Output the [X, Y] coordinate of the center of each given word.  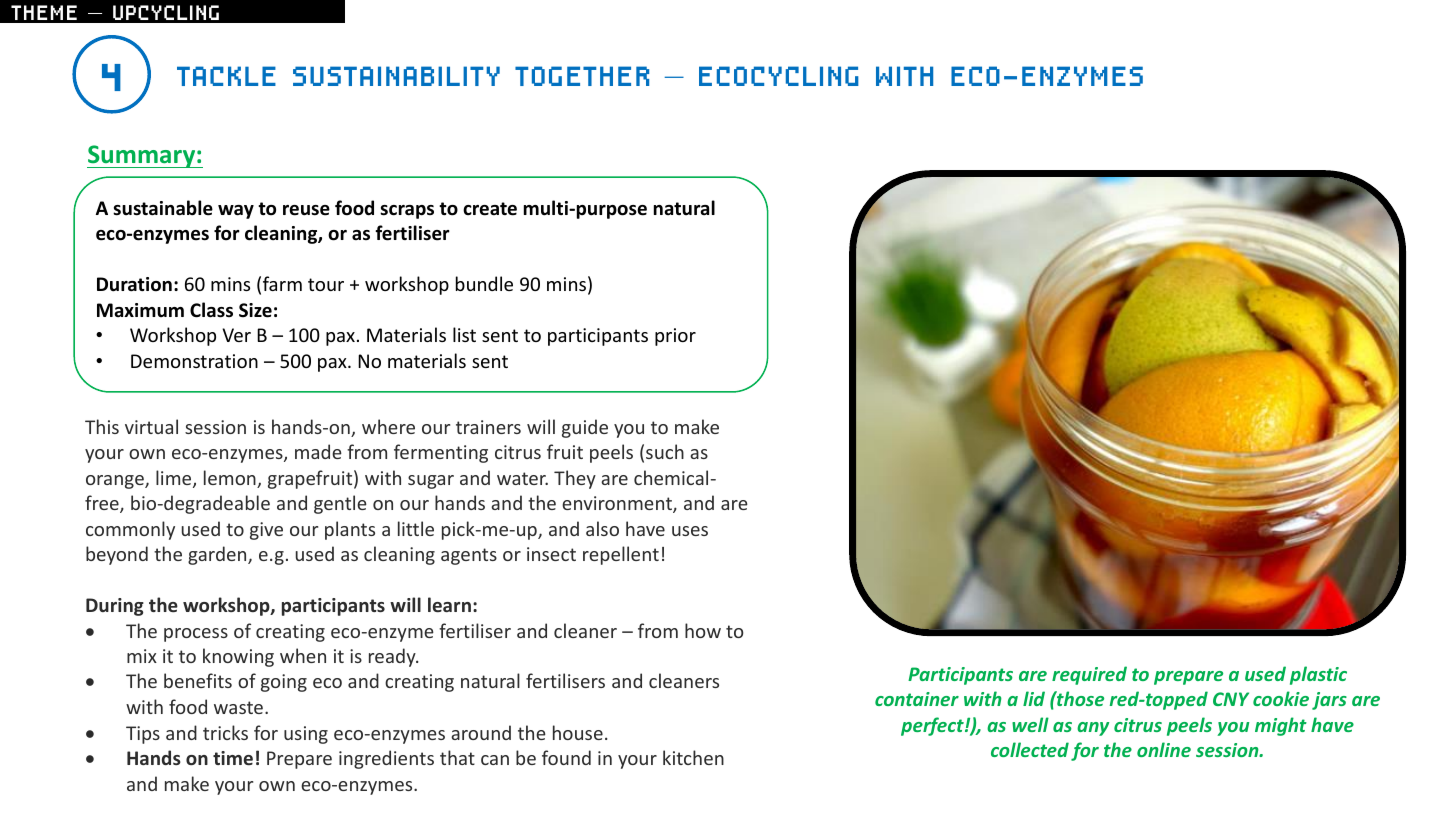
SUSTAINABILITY [396, 76]
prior [675, 337]
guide [585, 428]
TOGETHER [582, 76]
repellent [621, 555]
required [1089, 675]
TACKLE [226, 76]
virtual [151, 426]
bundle [484, 283]
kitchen [693, 757]
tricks [225, 732]
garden [218, 555]
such [665, 451]
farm [282, 283]
